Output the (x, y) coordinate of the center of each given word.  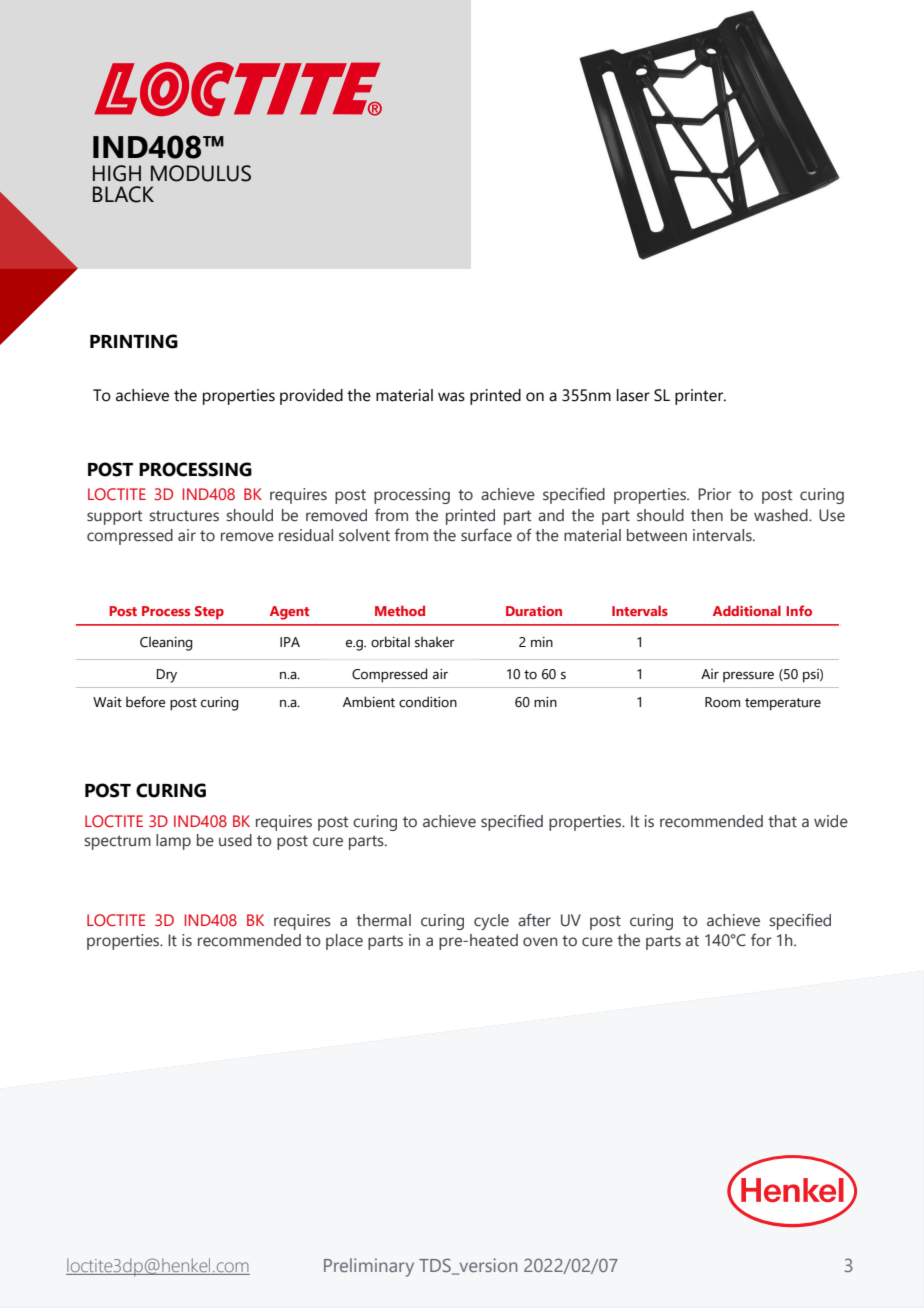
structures (184, 516)
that (782, 821)
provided (311, 397)
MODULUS (201, 173)
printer (700, 397)
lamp (173, 842)
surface (486, 535)
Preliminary (369, 1267)
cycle (491, 922)
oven (540, 942)
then (707, 515)
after (534, 920)
